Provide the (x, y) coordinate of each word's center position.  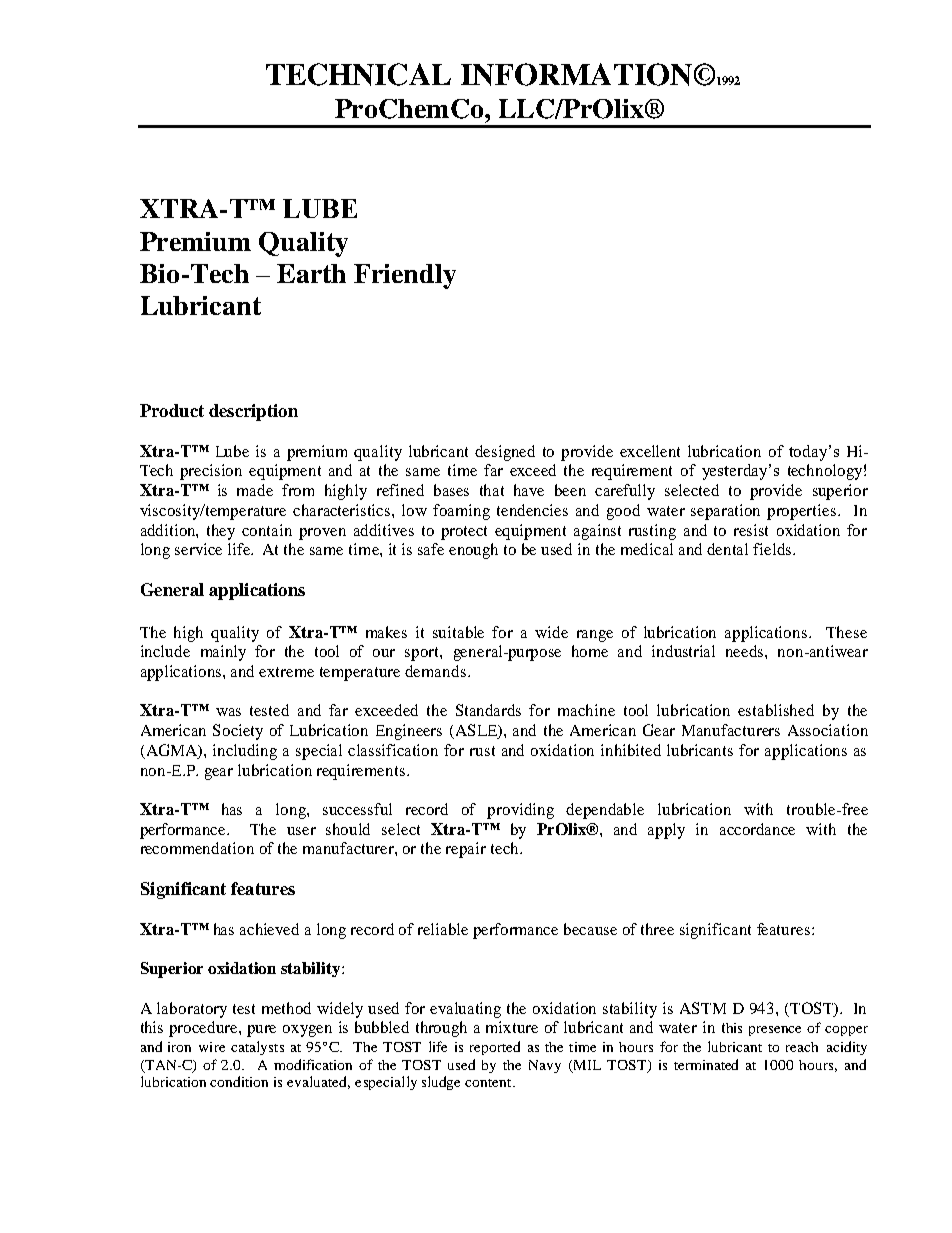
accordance (757, 829)
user (301, 831)
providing (520, 811)
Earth (311, 273)
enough (473, 551)
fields (773, 549)
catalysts (257, 1048)
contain (267, 530)
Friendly (405, 276)
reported (495, 1048)
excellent (650, 451)
